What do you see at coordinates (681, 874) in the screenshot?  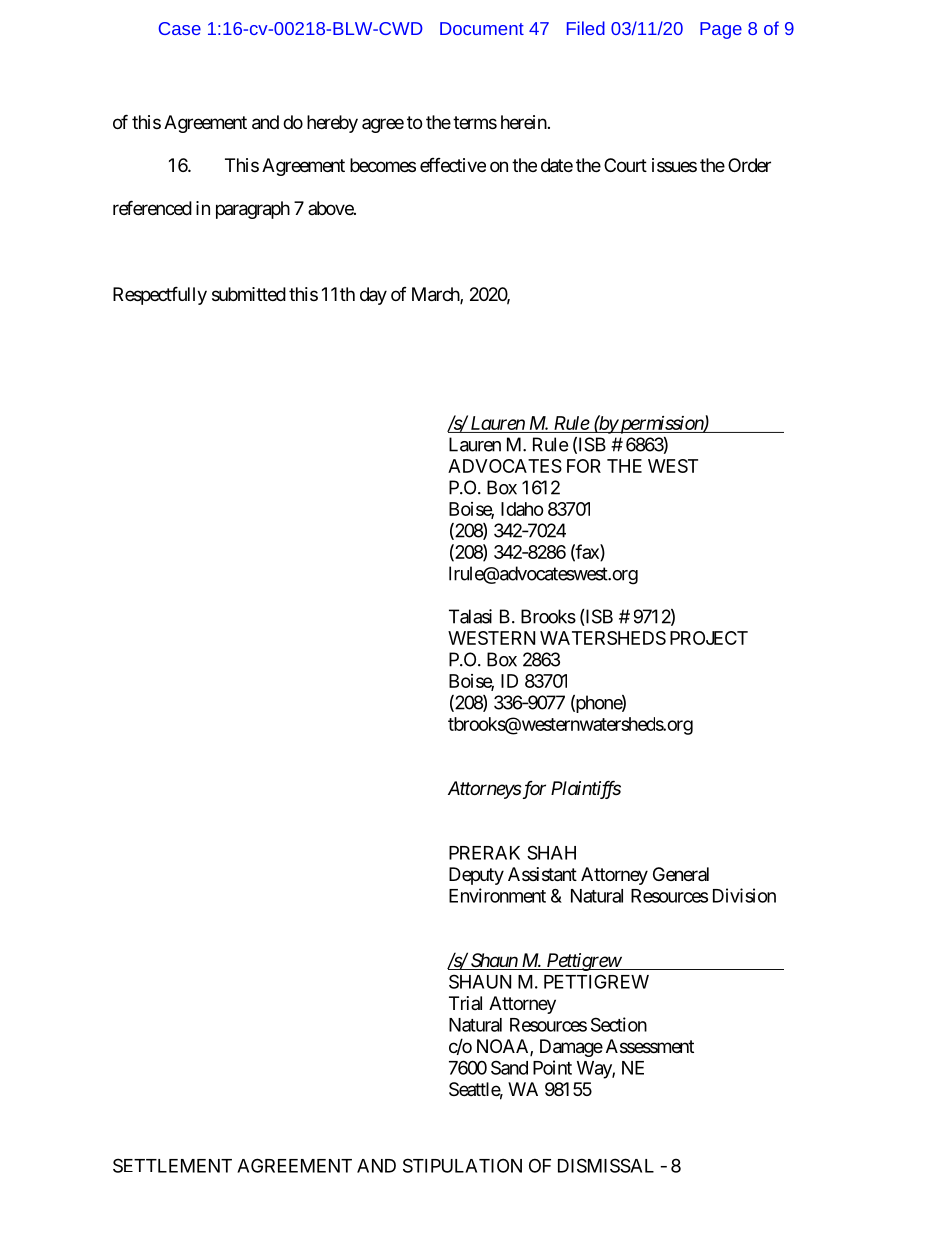 I see `General` at bounding box center [681, 874].
